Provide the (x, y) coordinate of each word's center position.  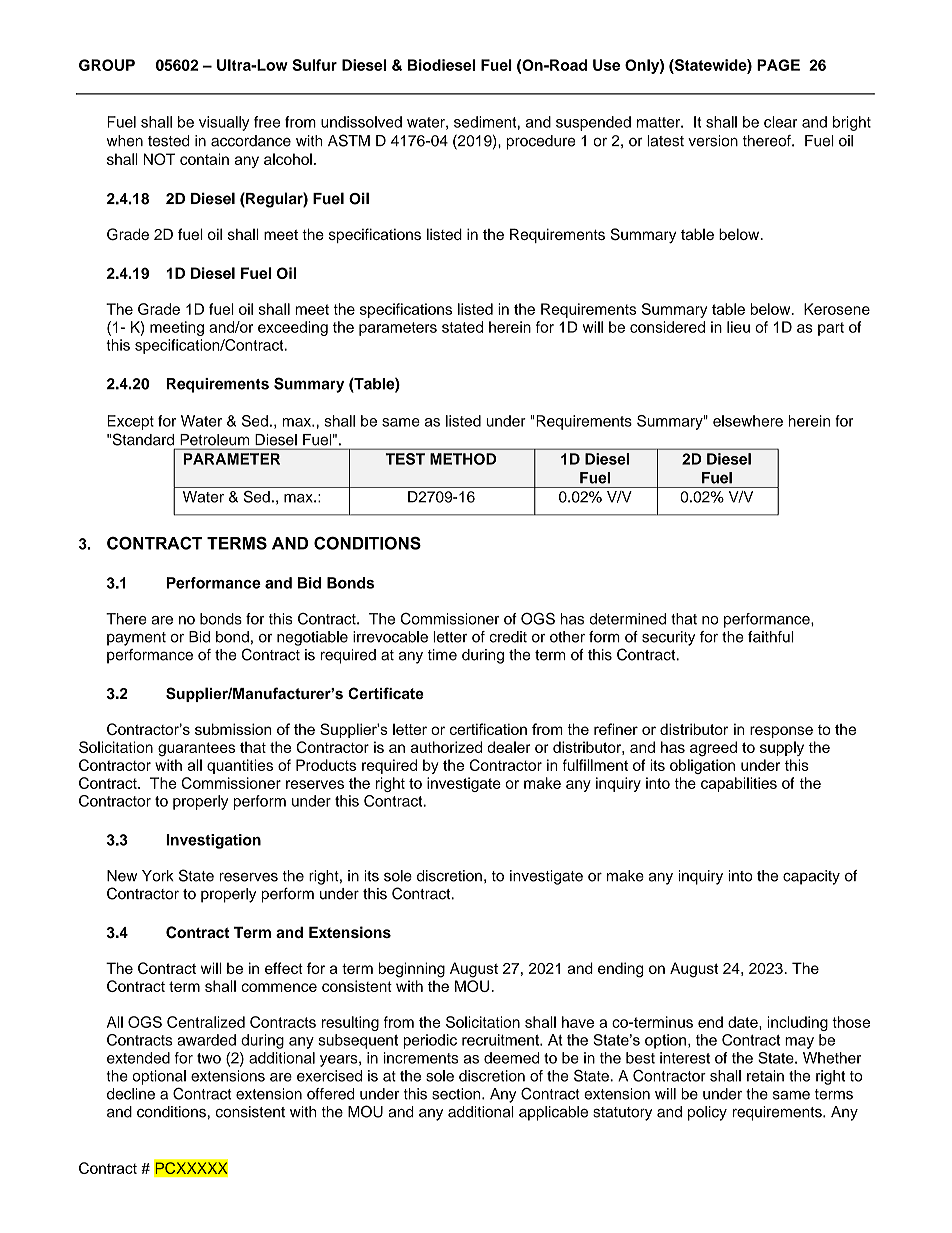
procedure (541, 142)
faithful (771, 637)
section (457, 1094)
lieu (738, 327)
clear (780, 122)
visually (224, 123)
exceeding (293, 328)
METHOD (463, 459)
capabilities (739, 784)
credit (508, 637)
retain (765, 1076)
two (209, 1058)
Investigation (213, 841)
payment (136, 639)
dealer (508, 747)
